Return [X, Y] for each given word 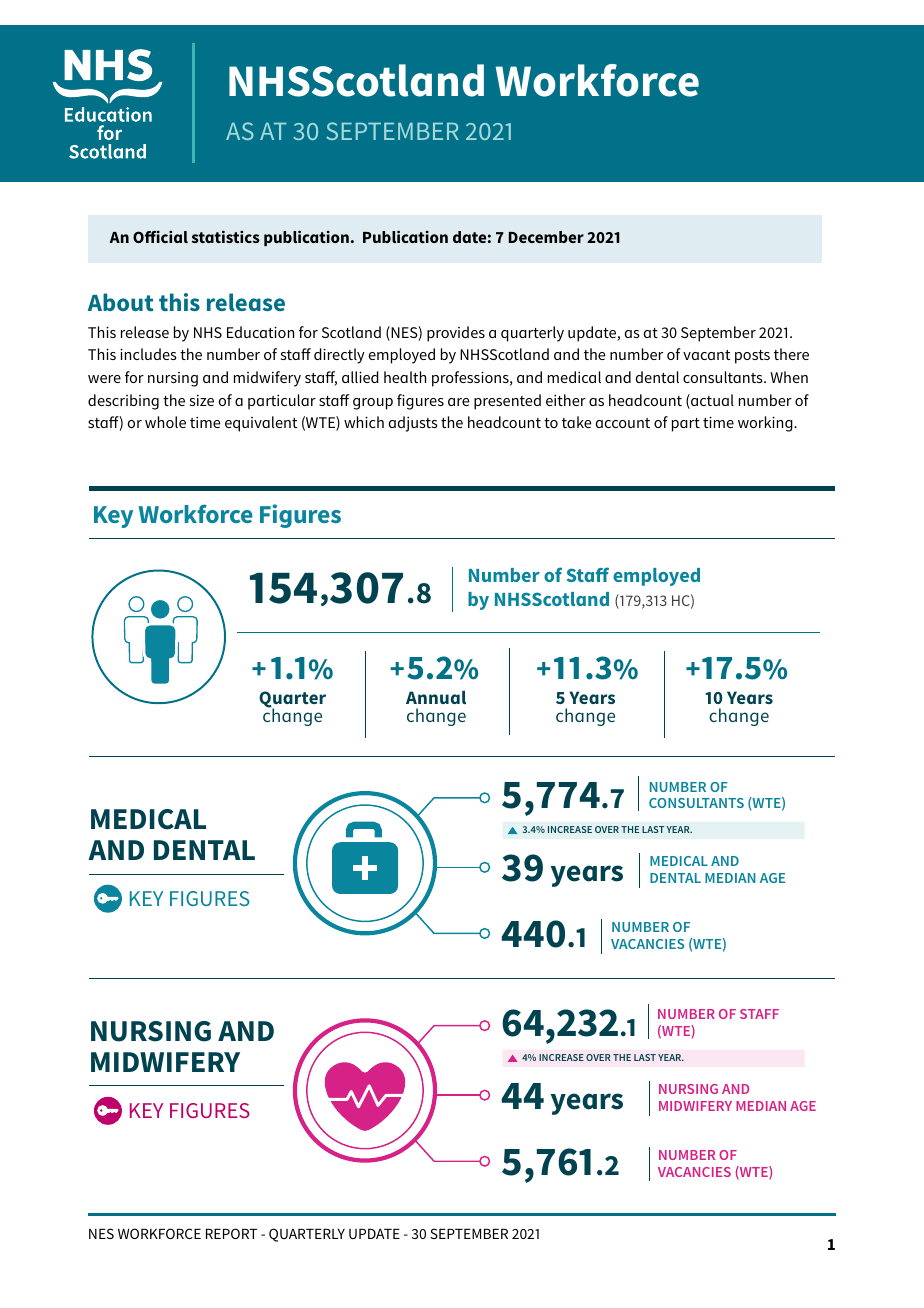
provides [456, 334]
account [623, 423]
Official [160, 236]
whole [165, 422]
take [576, 422]
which [364, 422]
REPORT [231, 1233]
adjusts [413, 424]
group [373, 404]
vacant [706, 355]
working [766, 424]
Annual [436, 697]
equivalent [261, 424]
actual [711, 401]
